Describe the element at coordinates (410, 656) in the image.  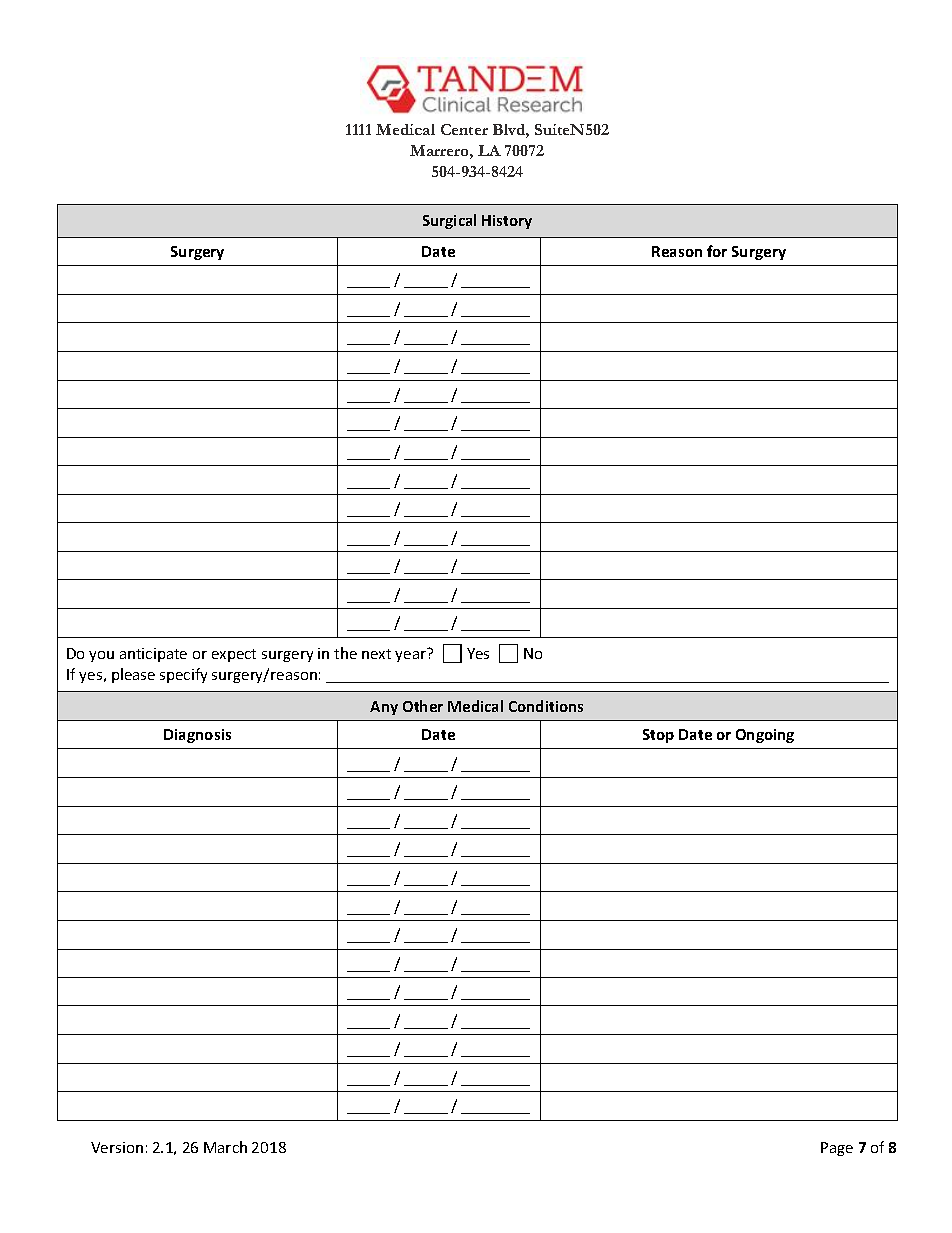
I see `year` at that location.
